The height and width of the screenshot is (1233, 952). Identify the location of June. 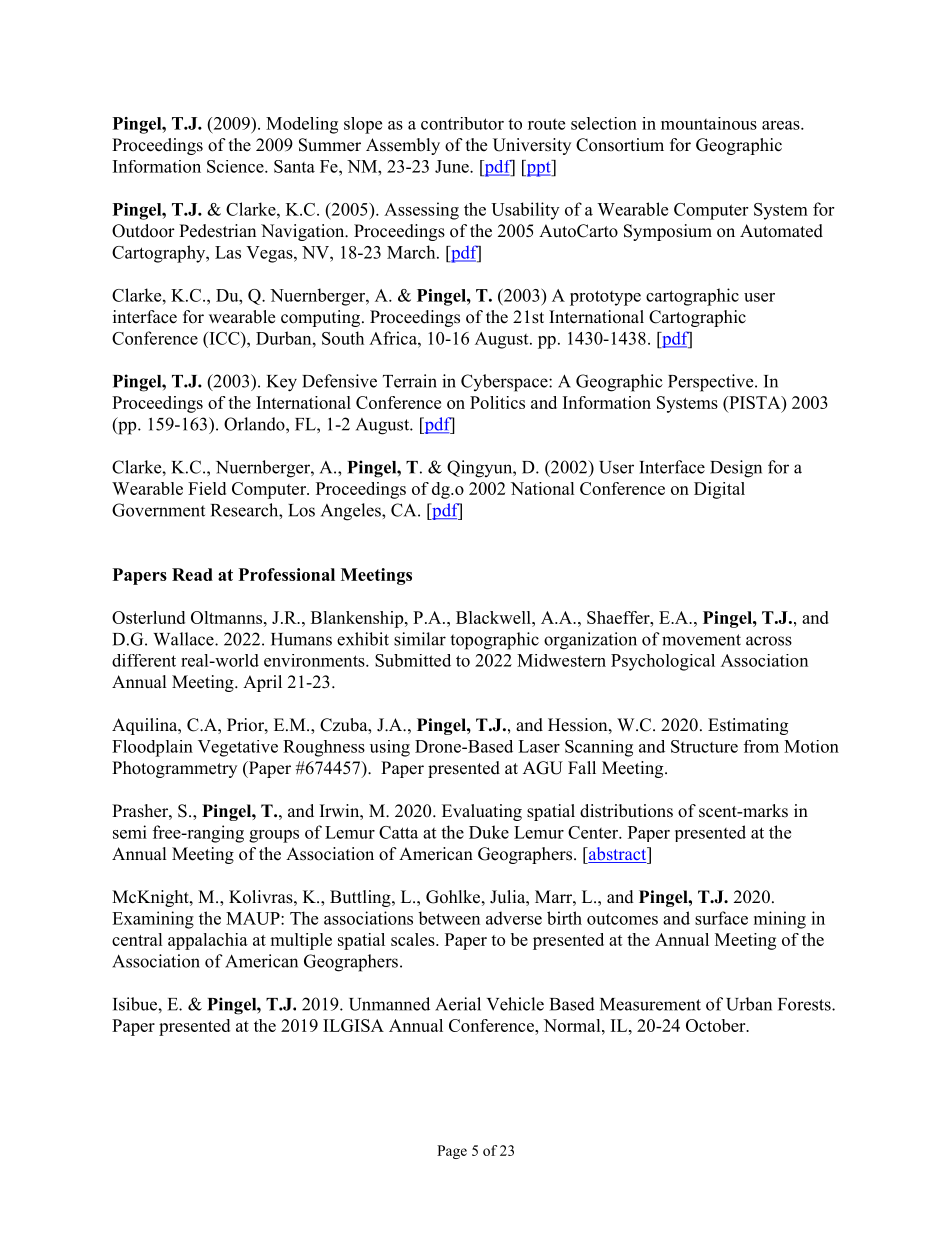
(453, 166).
